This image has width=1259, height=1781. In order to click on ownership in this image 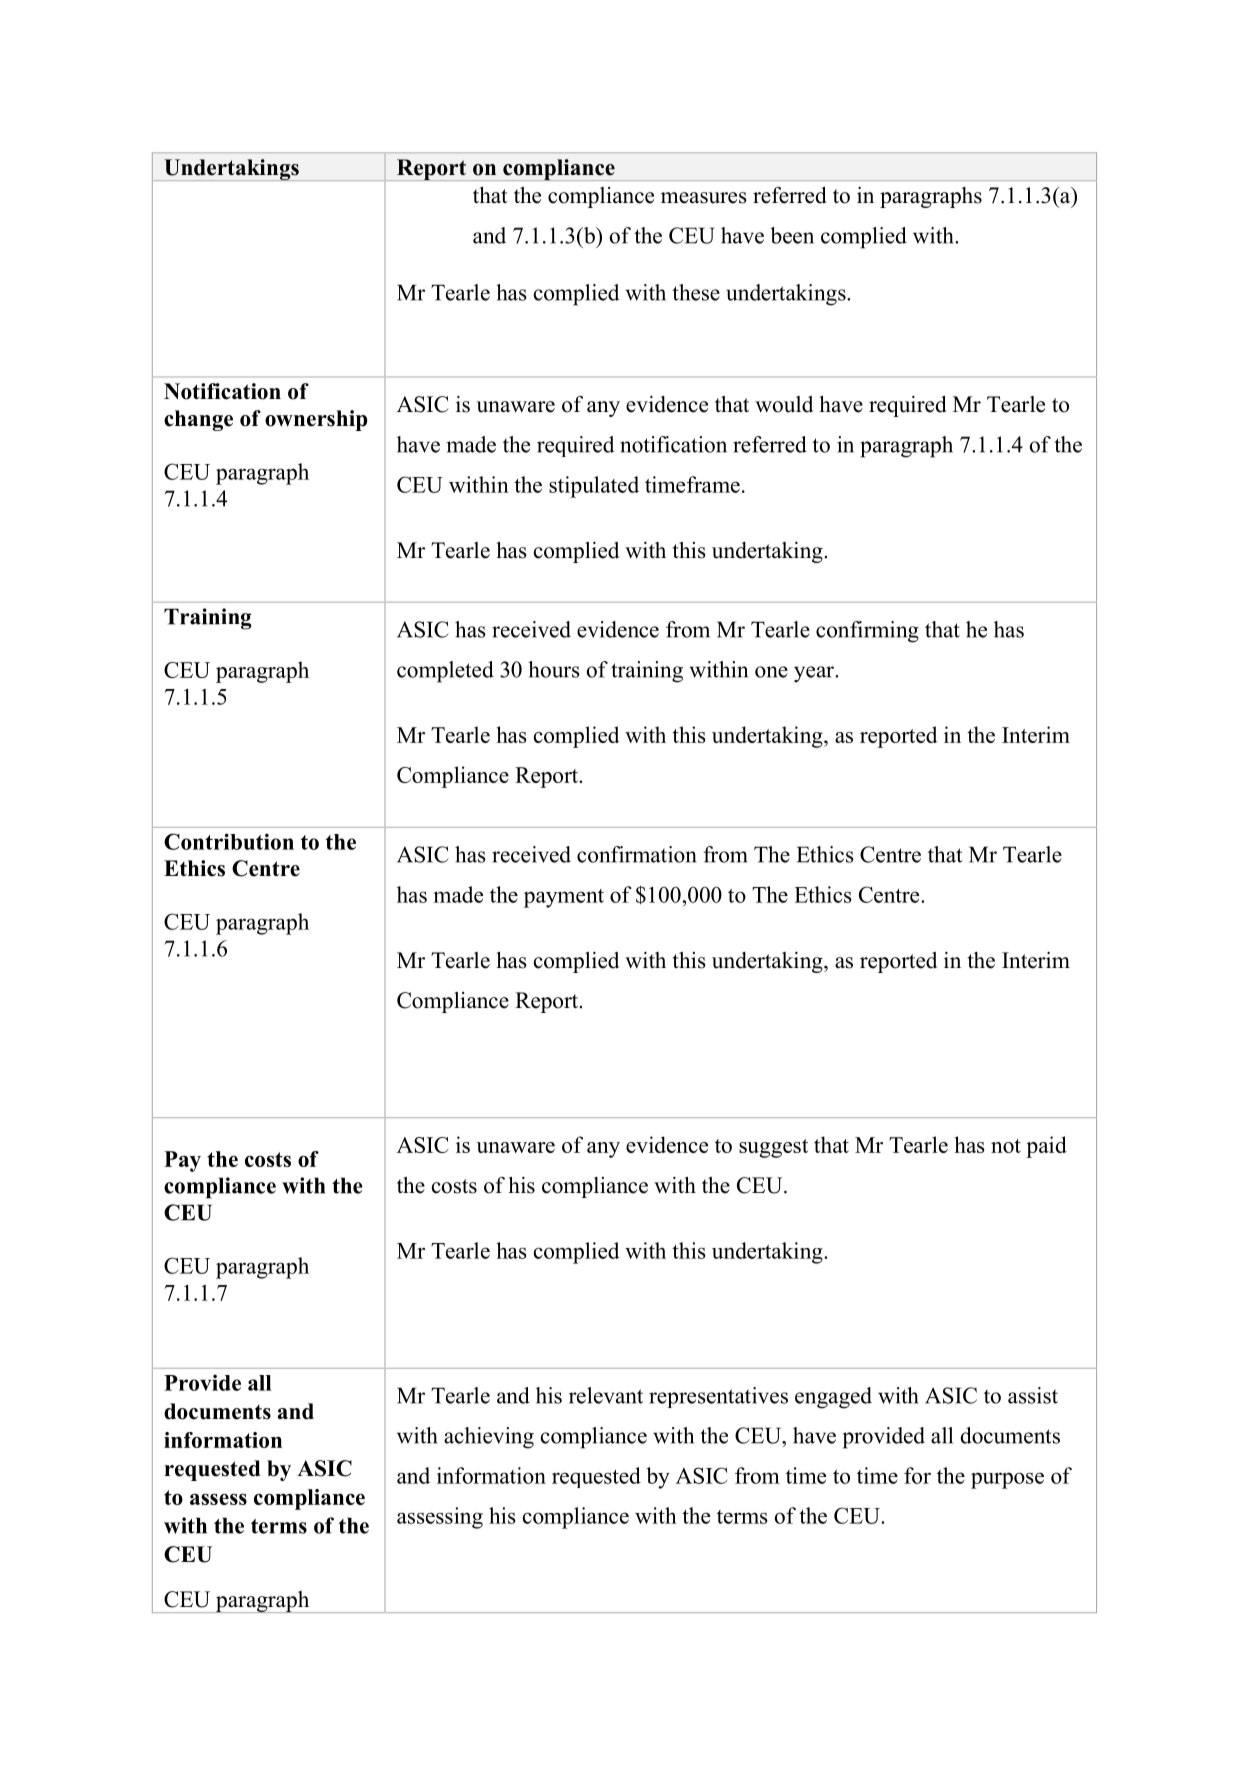, I will do `click(316, 420)`.
